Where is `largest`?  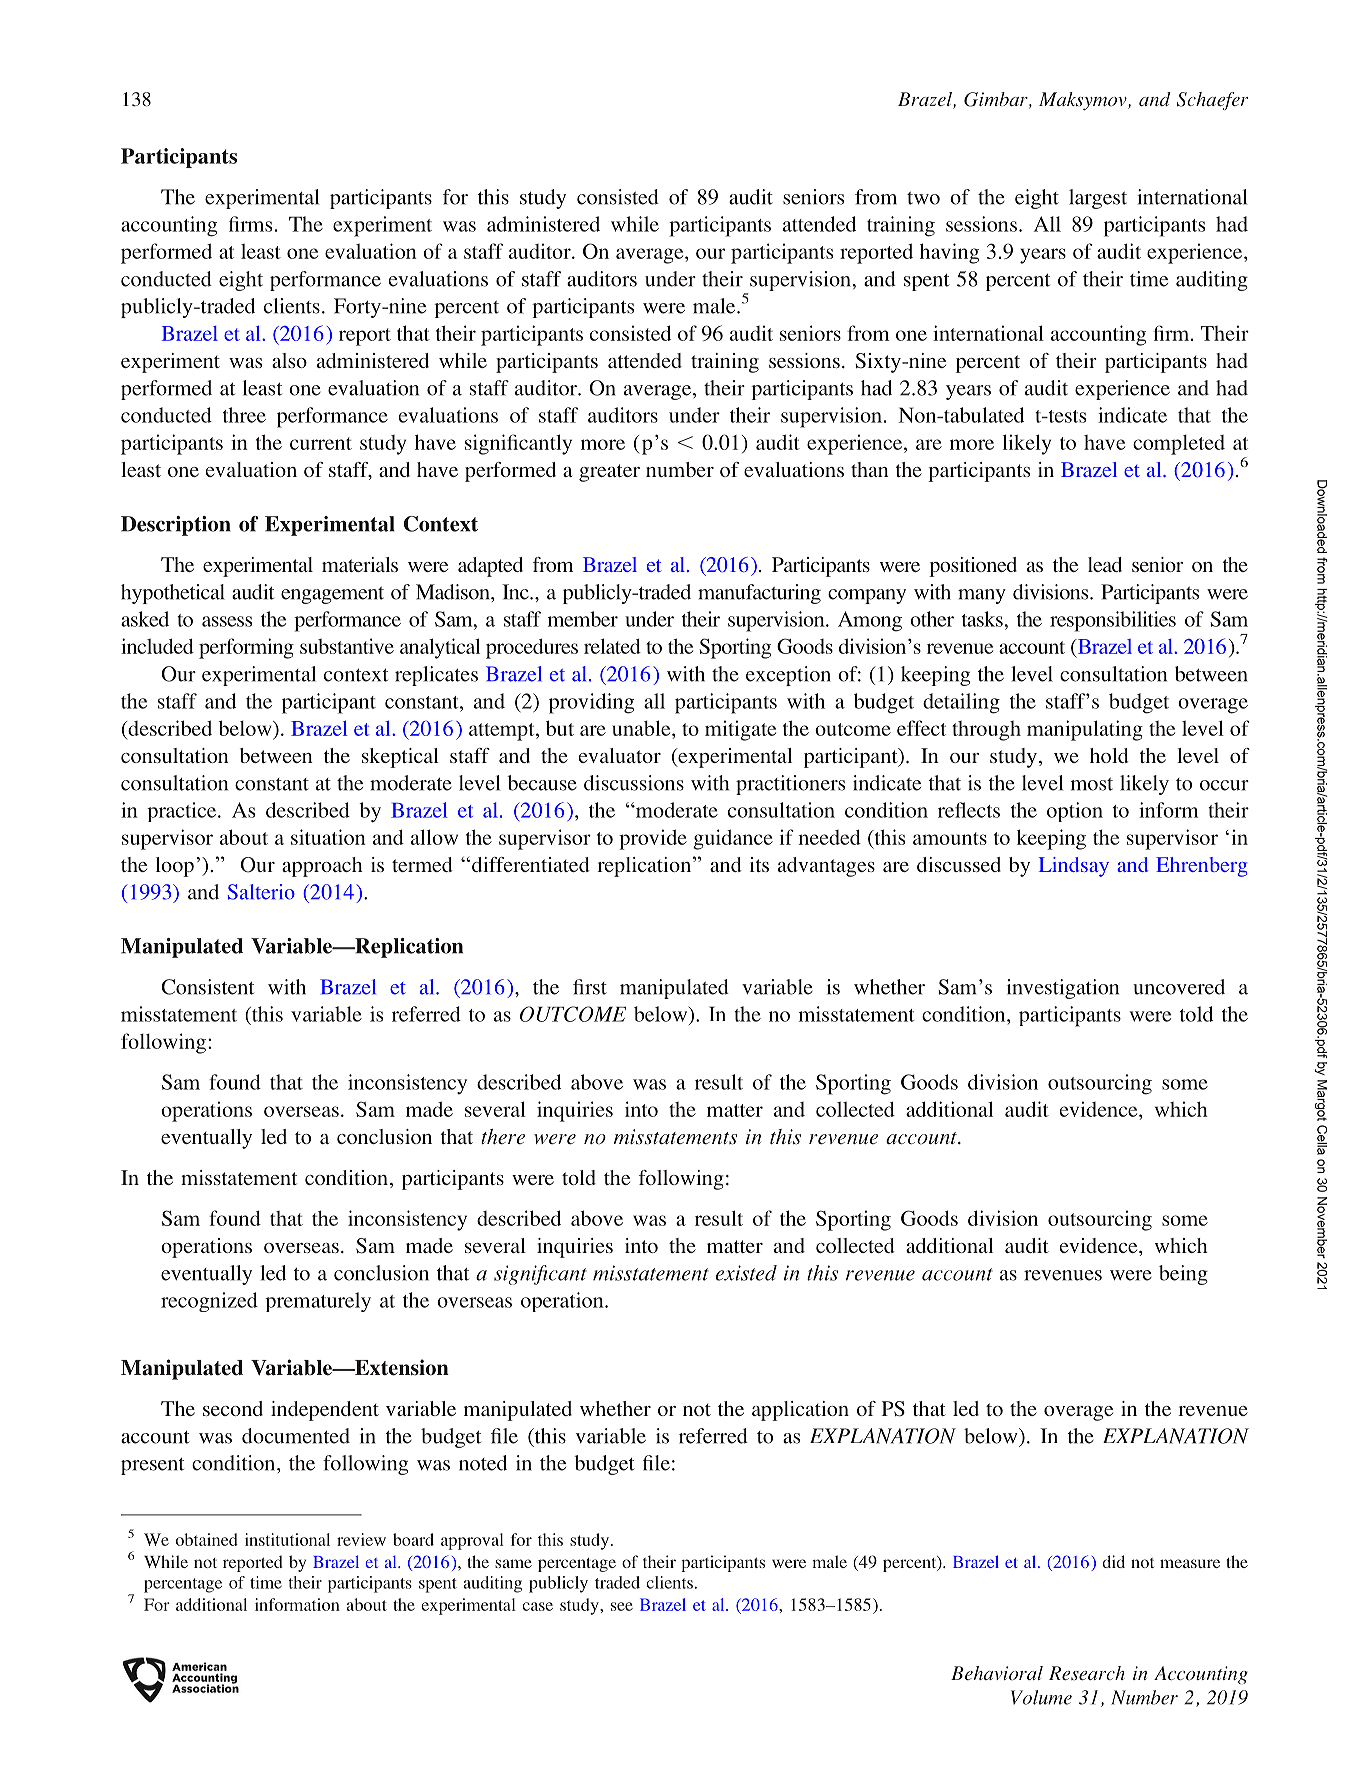 largest is located at coordinates (1098, 199).
